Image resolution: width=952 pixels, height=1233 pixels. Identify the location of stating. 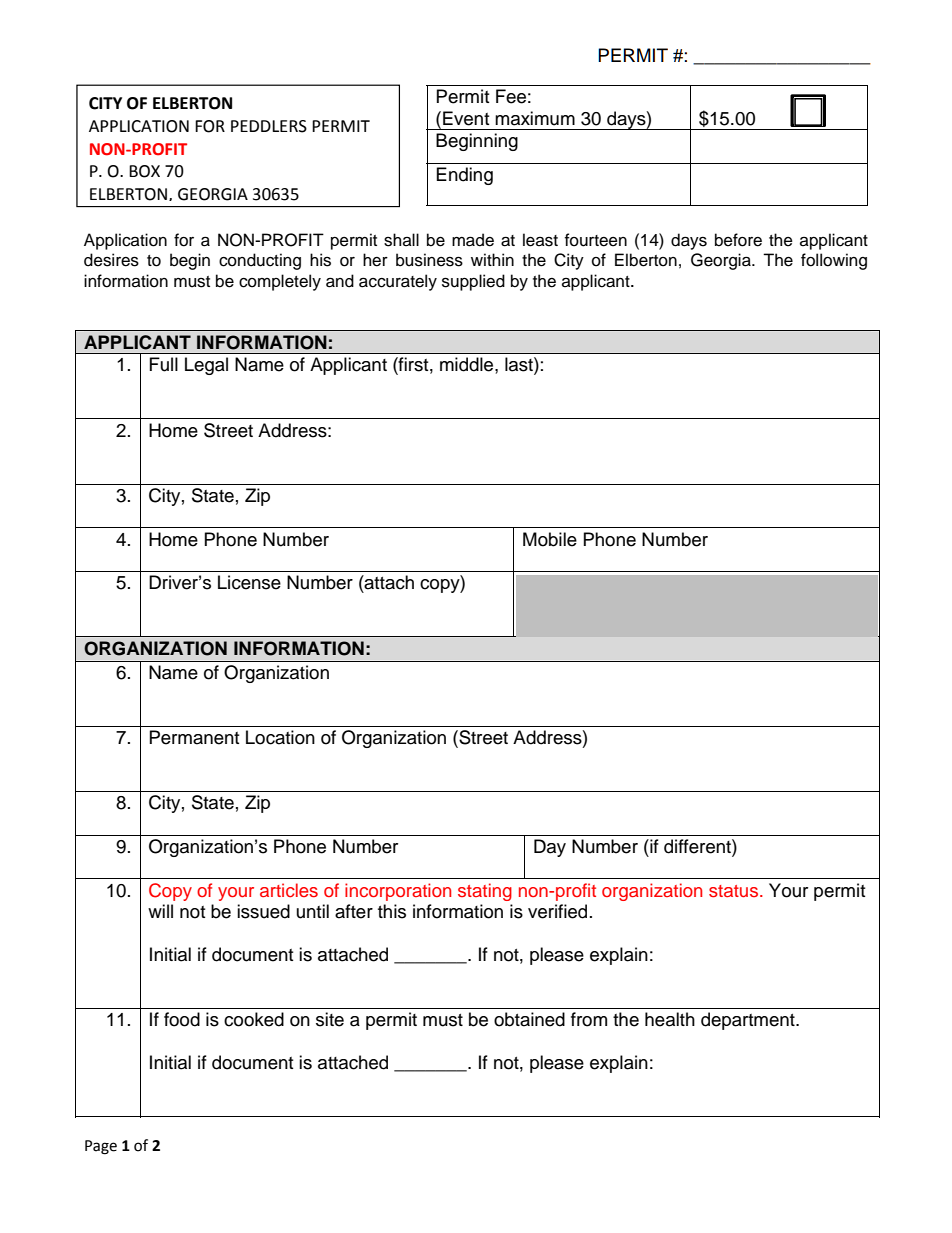
(485, 892).
